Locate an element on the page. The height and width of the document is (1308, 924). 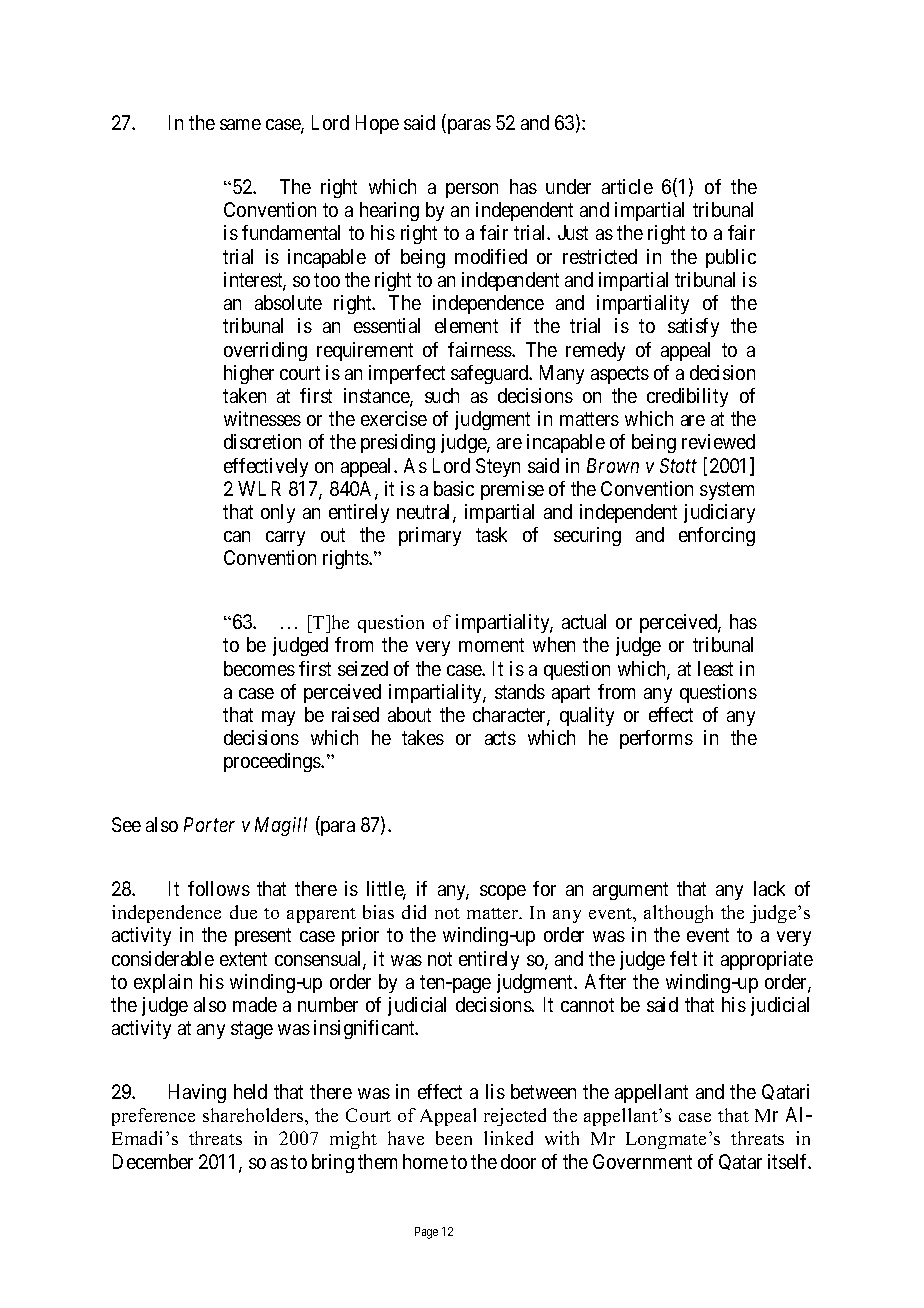
article is located at coordinates (627, 186).
